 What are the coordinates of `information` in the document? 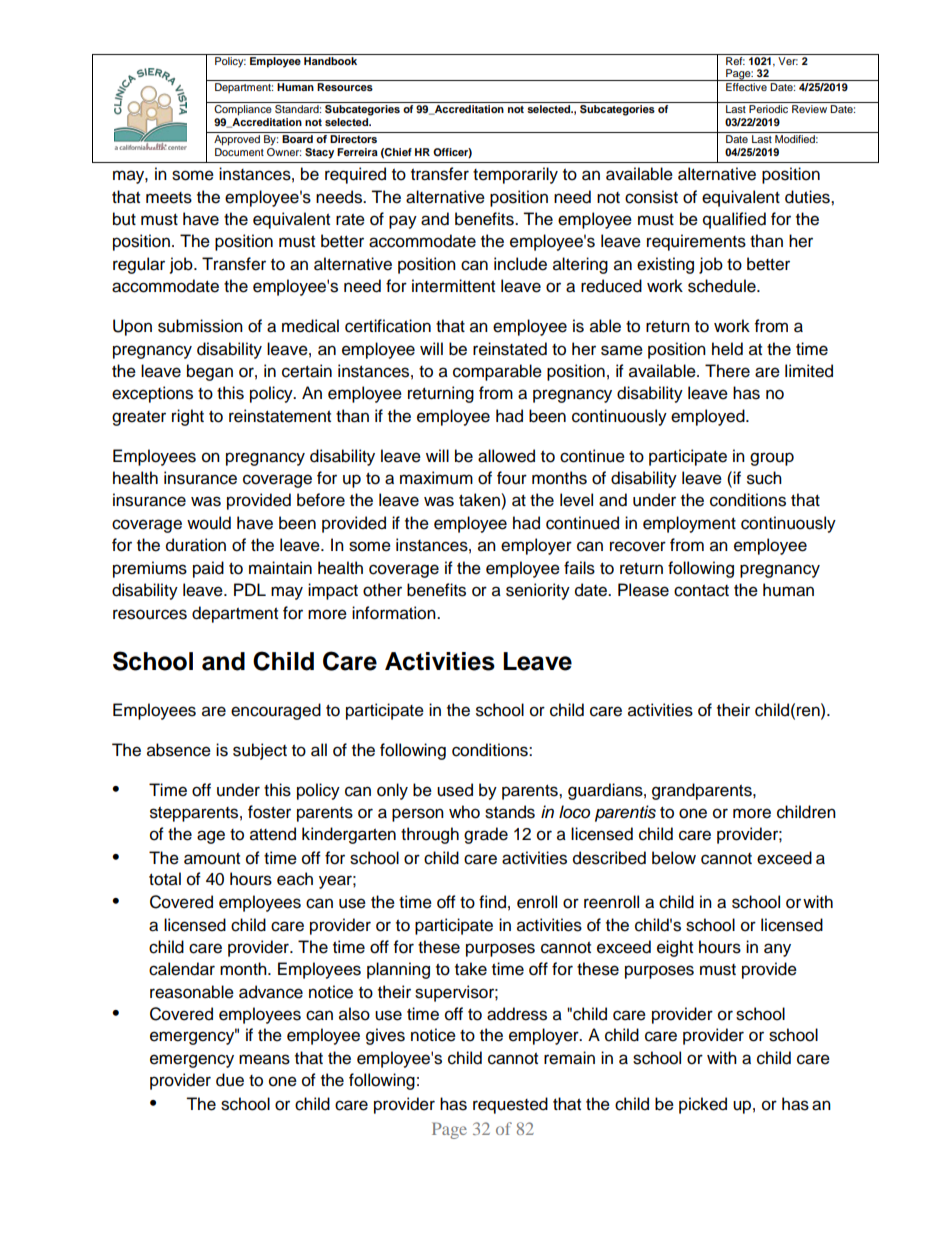 It's located at (395, 613).
